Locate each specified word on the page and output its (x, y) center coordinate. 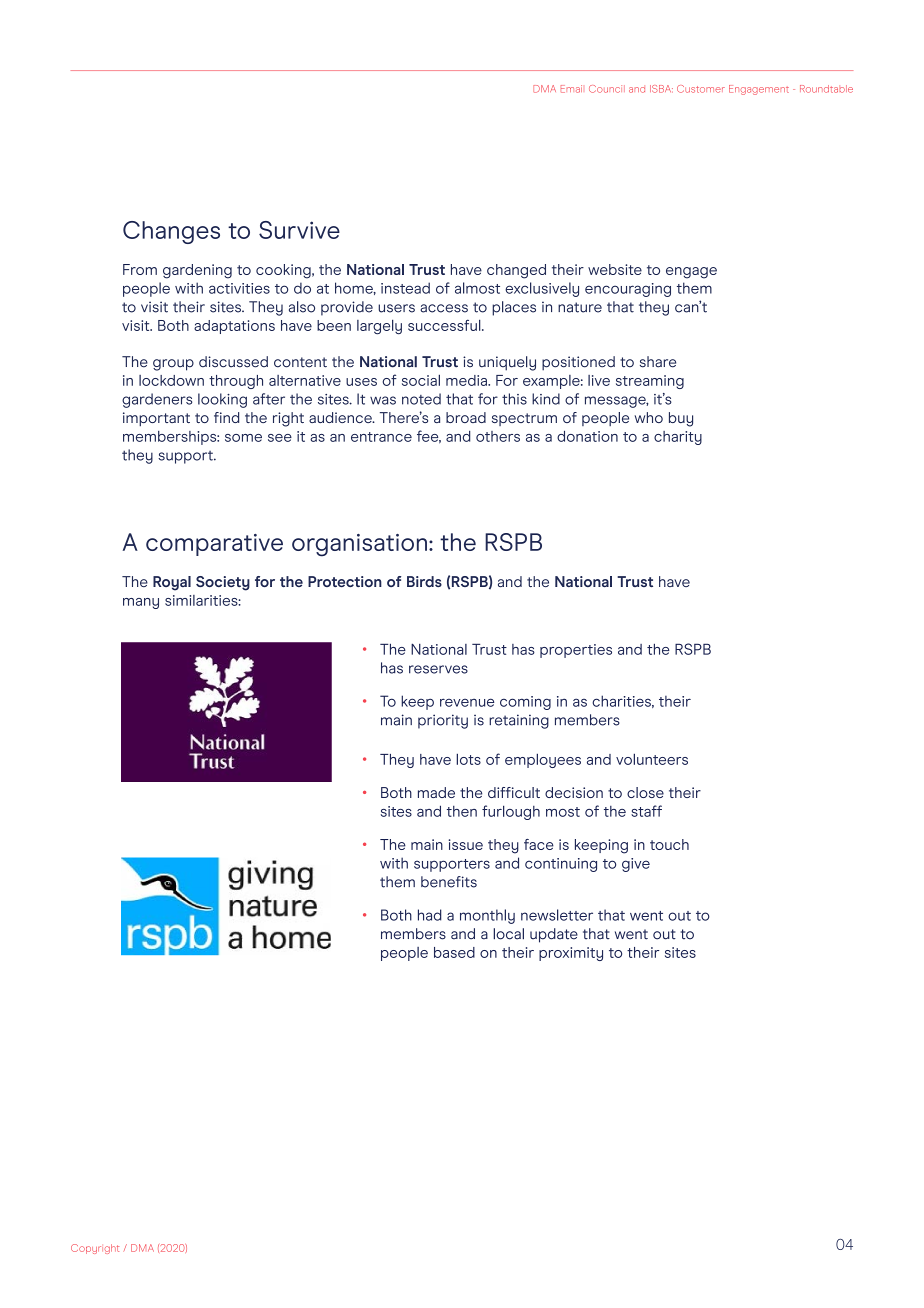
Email (571, 89)
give (636, 865)
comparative (214, 545)
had (430, 915)
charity (678, 438)
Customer (701, 89)
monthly (487, 916)
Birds (424, 581)
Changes (171, 232)
